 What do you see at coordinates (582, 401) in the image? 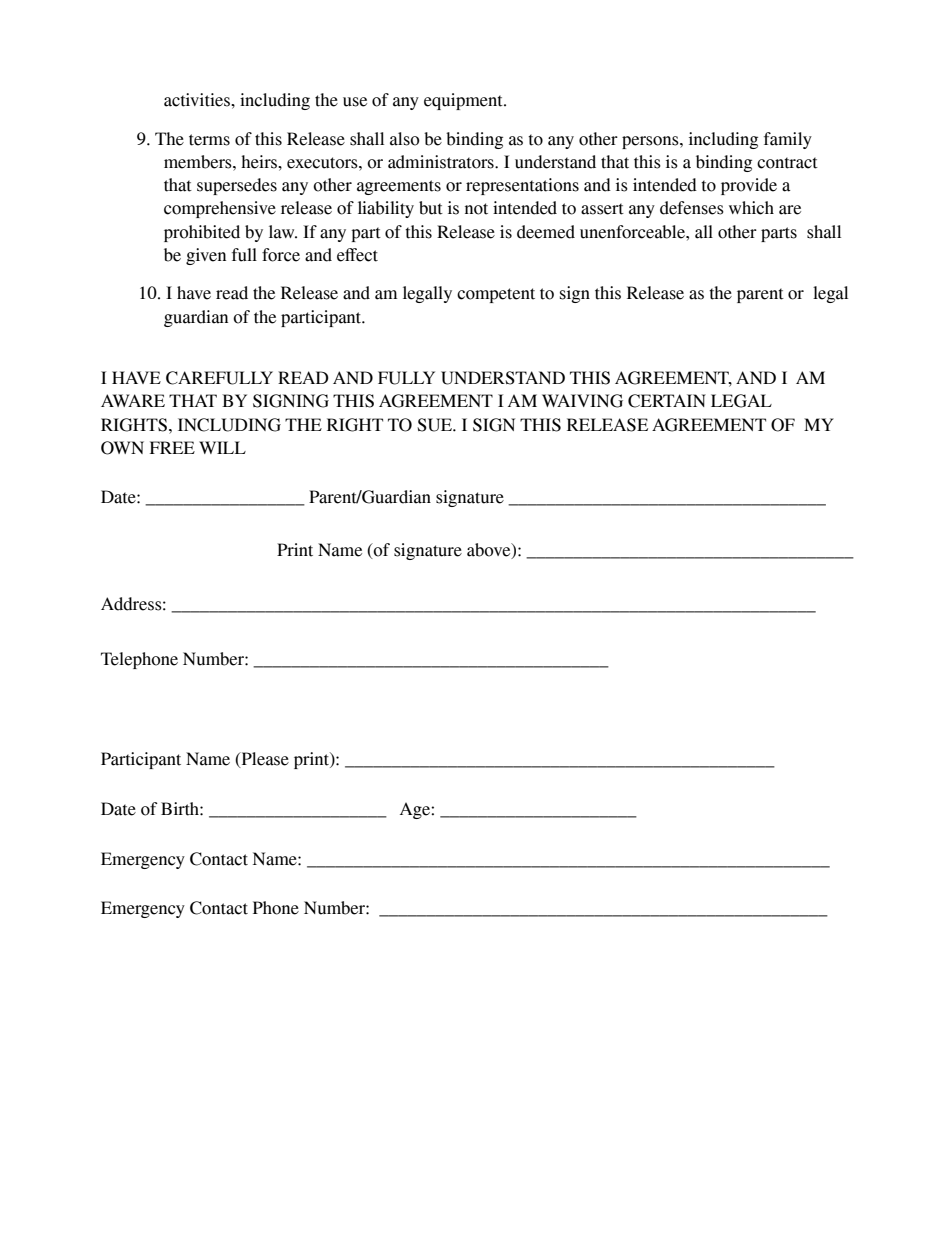
I see `WAIVING` at bounding box center [582, 401].
